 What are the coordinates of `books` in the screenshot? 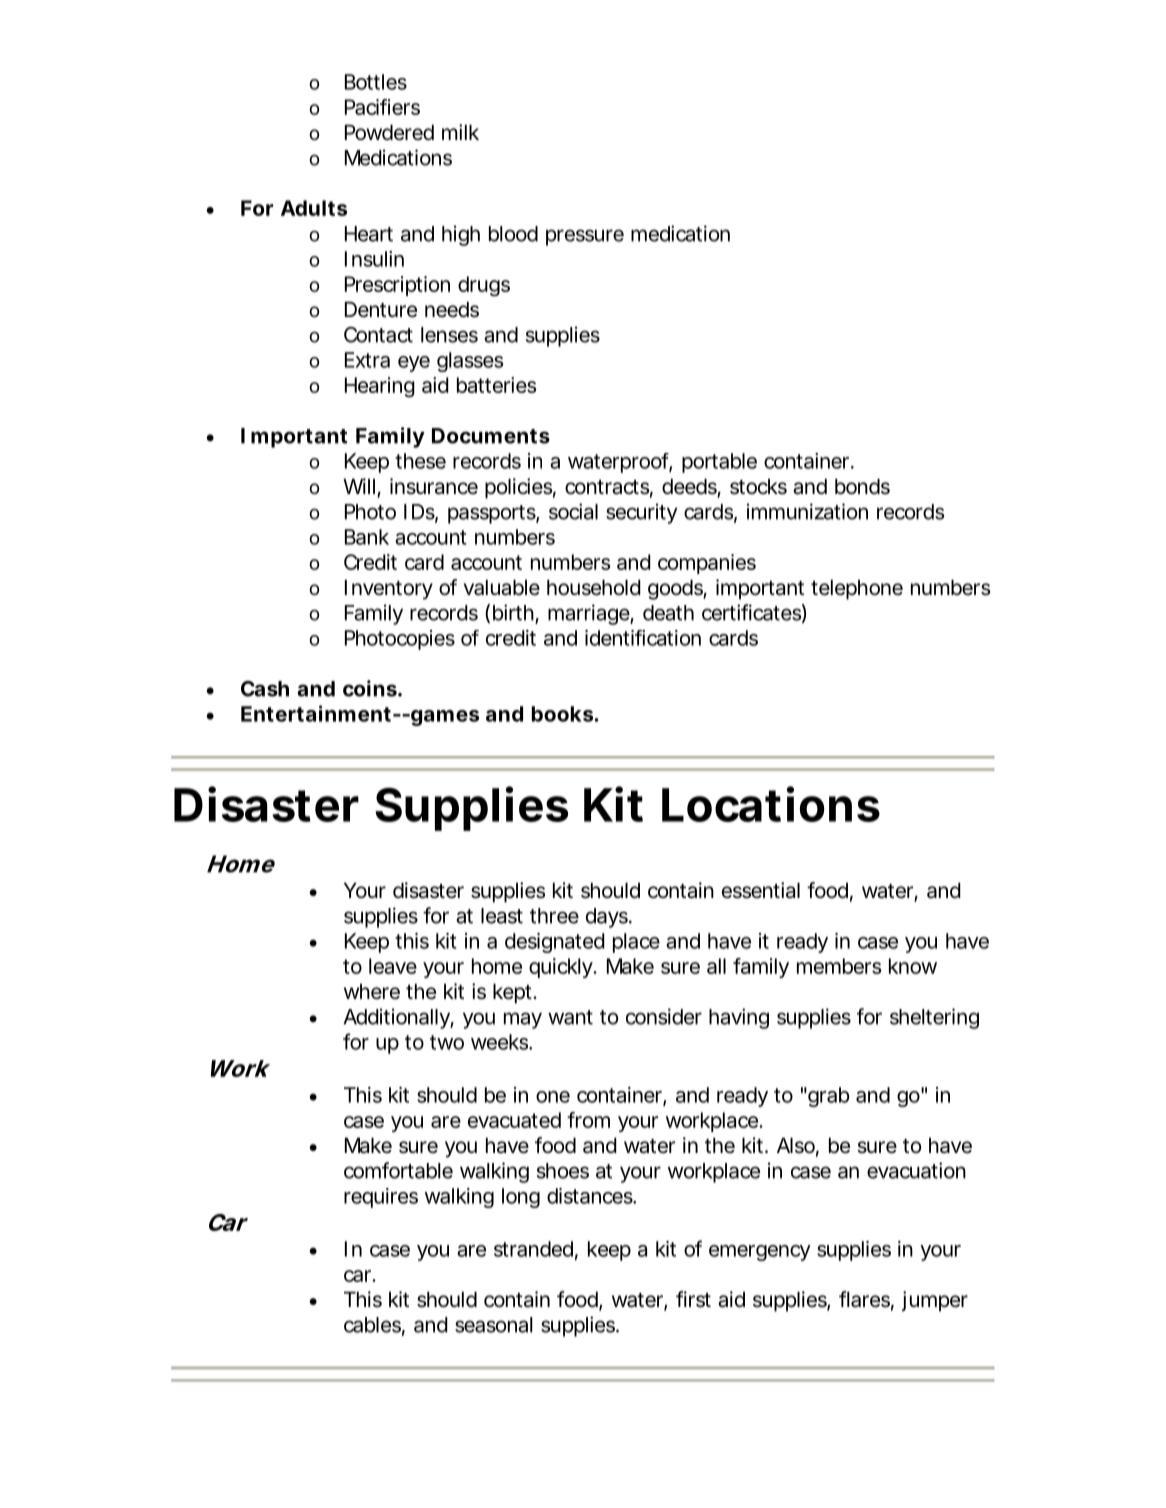 It's located at (562, 714).
